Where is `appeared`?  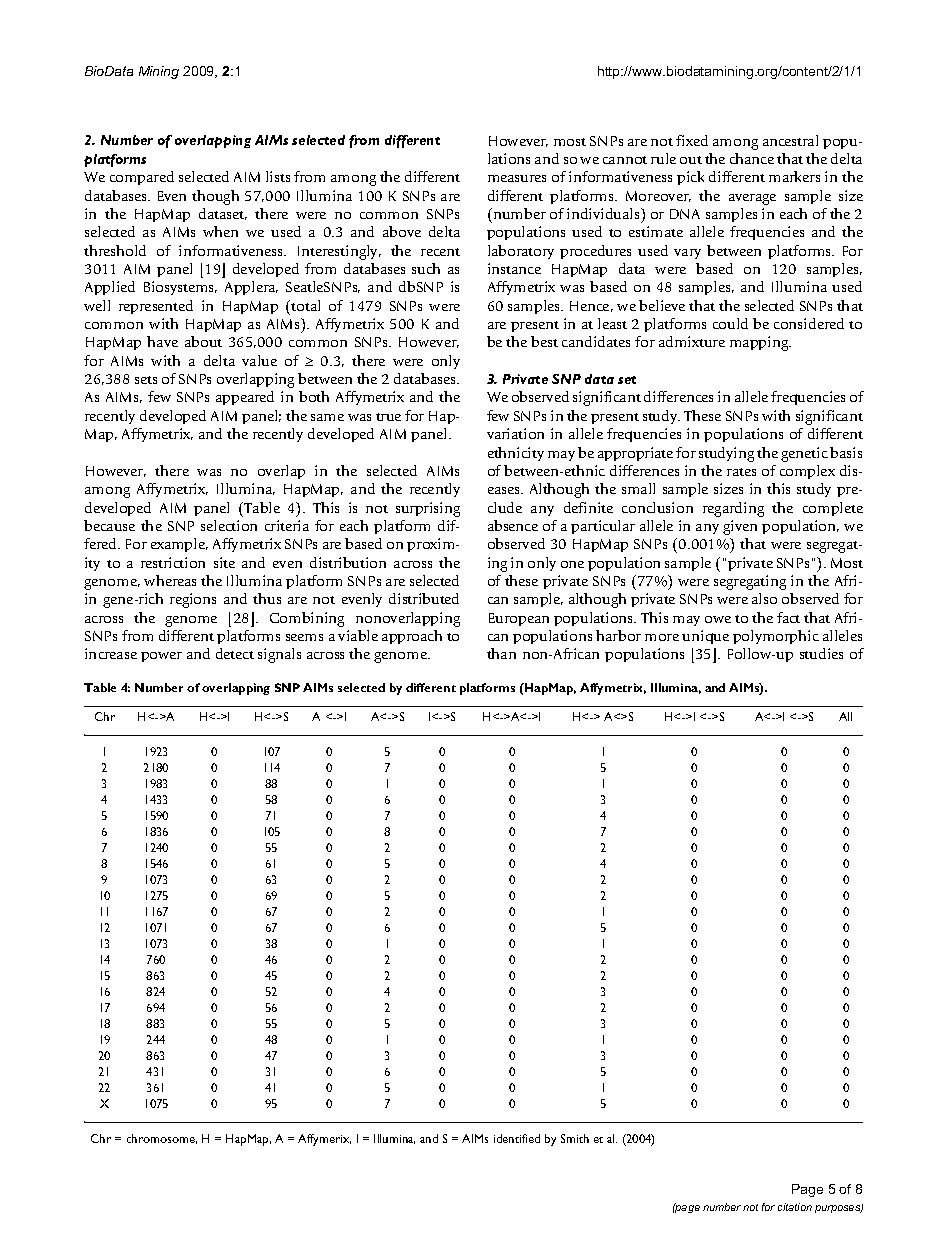
appeared is located at coordinates (245, 398).
